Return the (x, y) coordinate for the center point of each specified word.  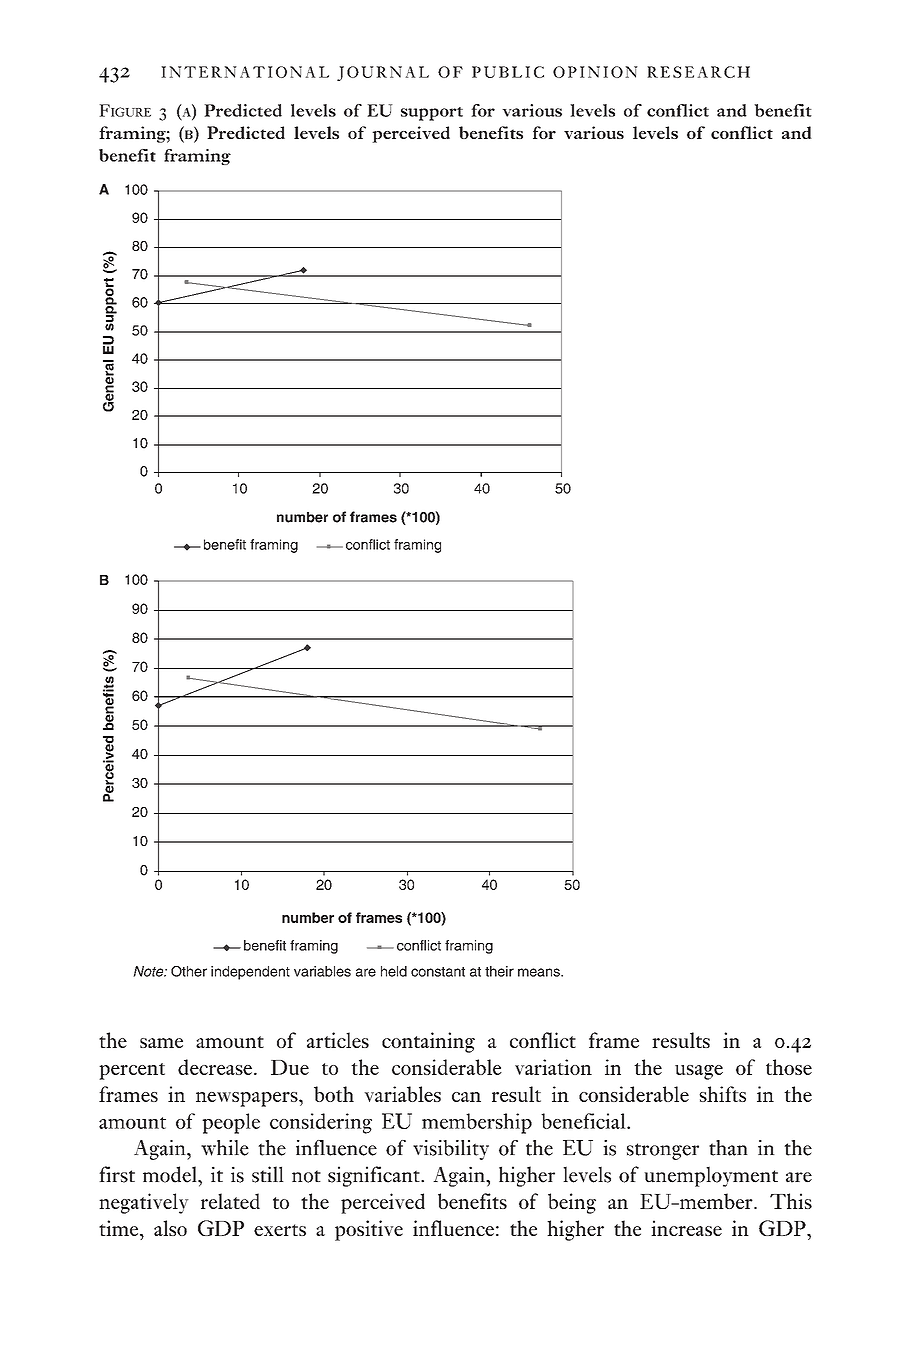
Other (189, 971)
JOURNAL (383, 73)
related (230, 1201)
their (499, 971)
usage (699, 1072)
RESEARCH (698, 72)
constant (438, 972)
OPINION (595, 72)
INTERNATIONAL (245, 72)
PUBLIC (508, 72)
